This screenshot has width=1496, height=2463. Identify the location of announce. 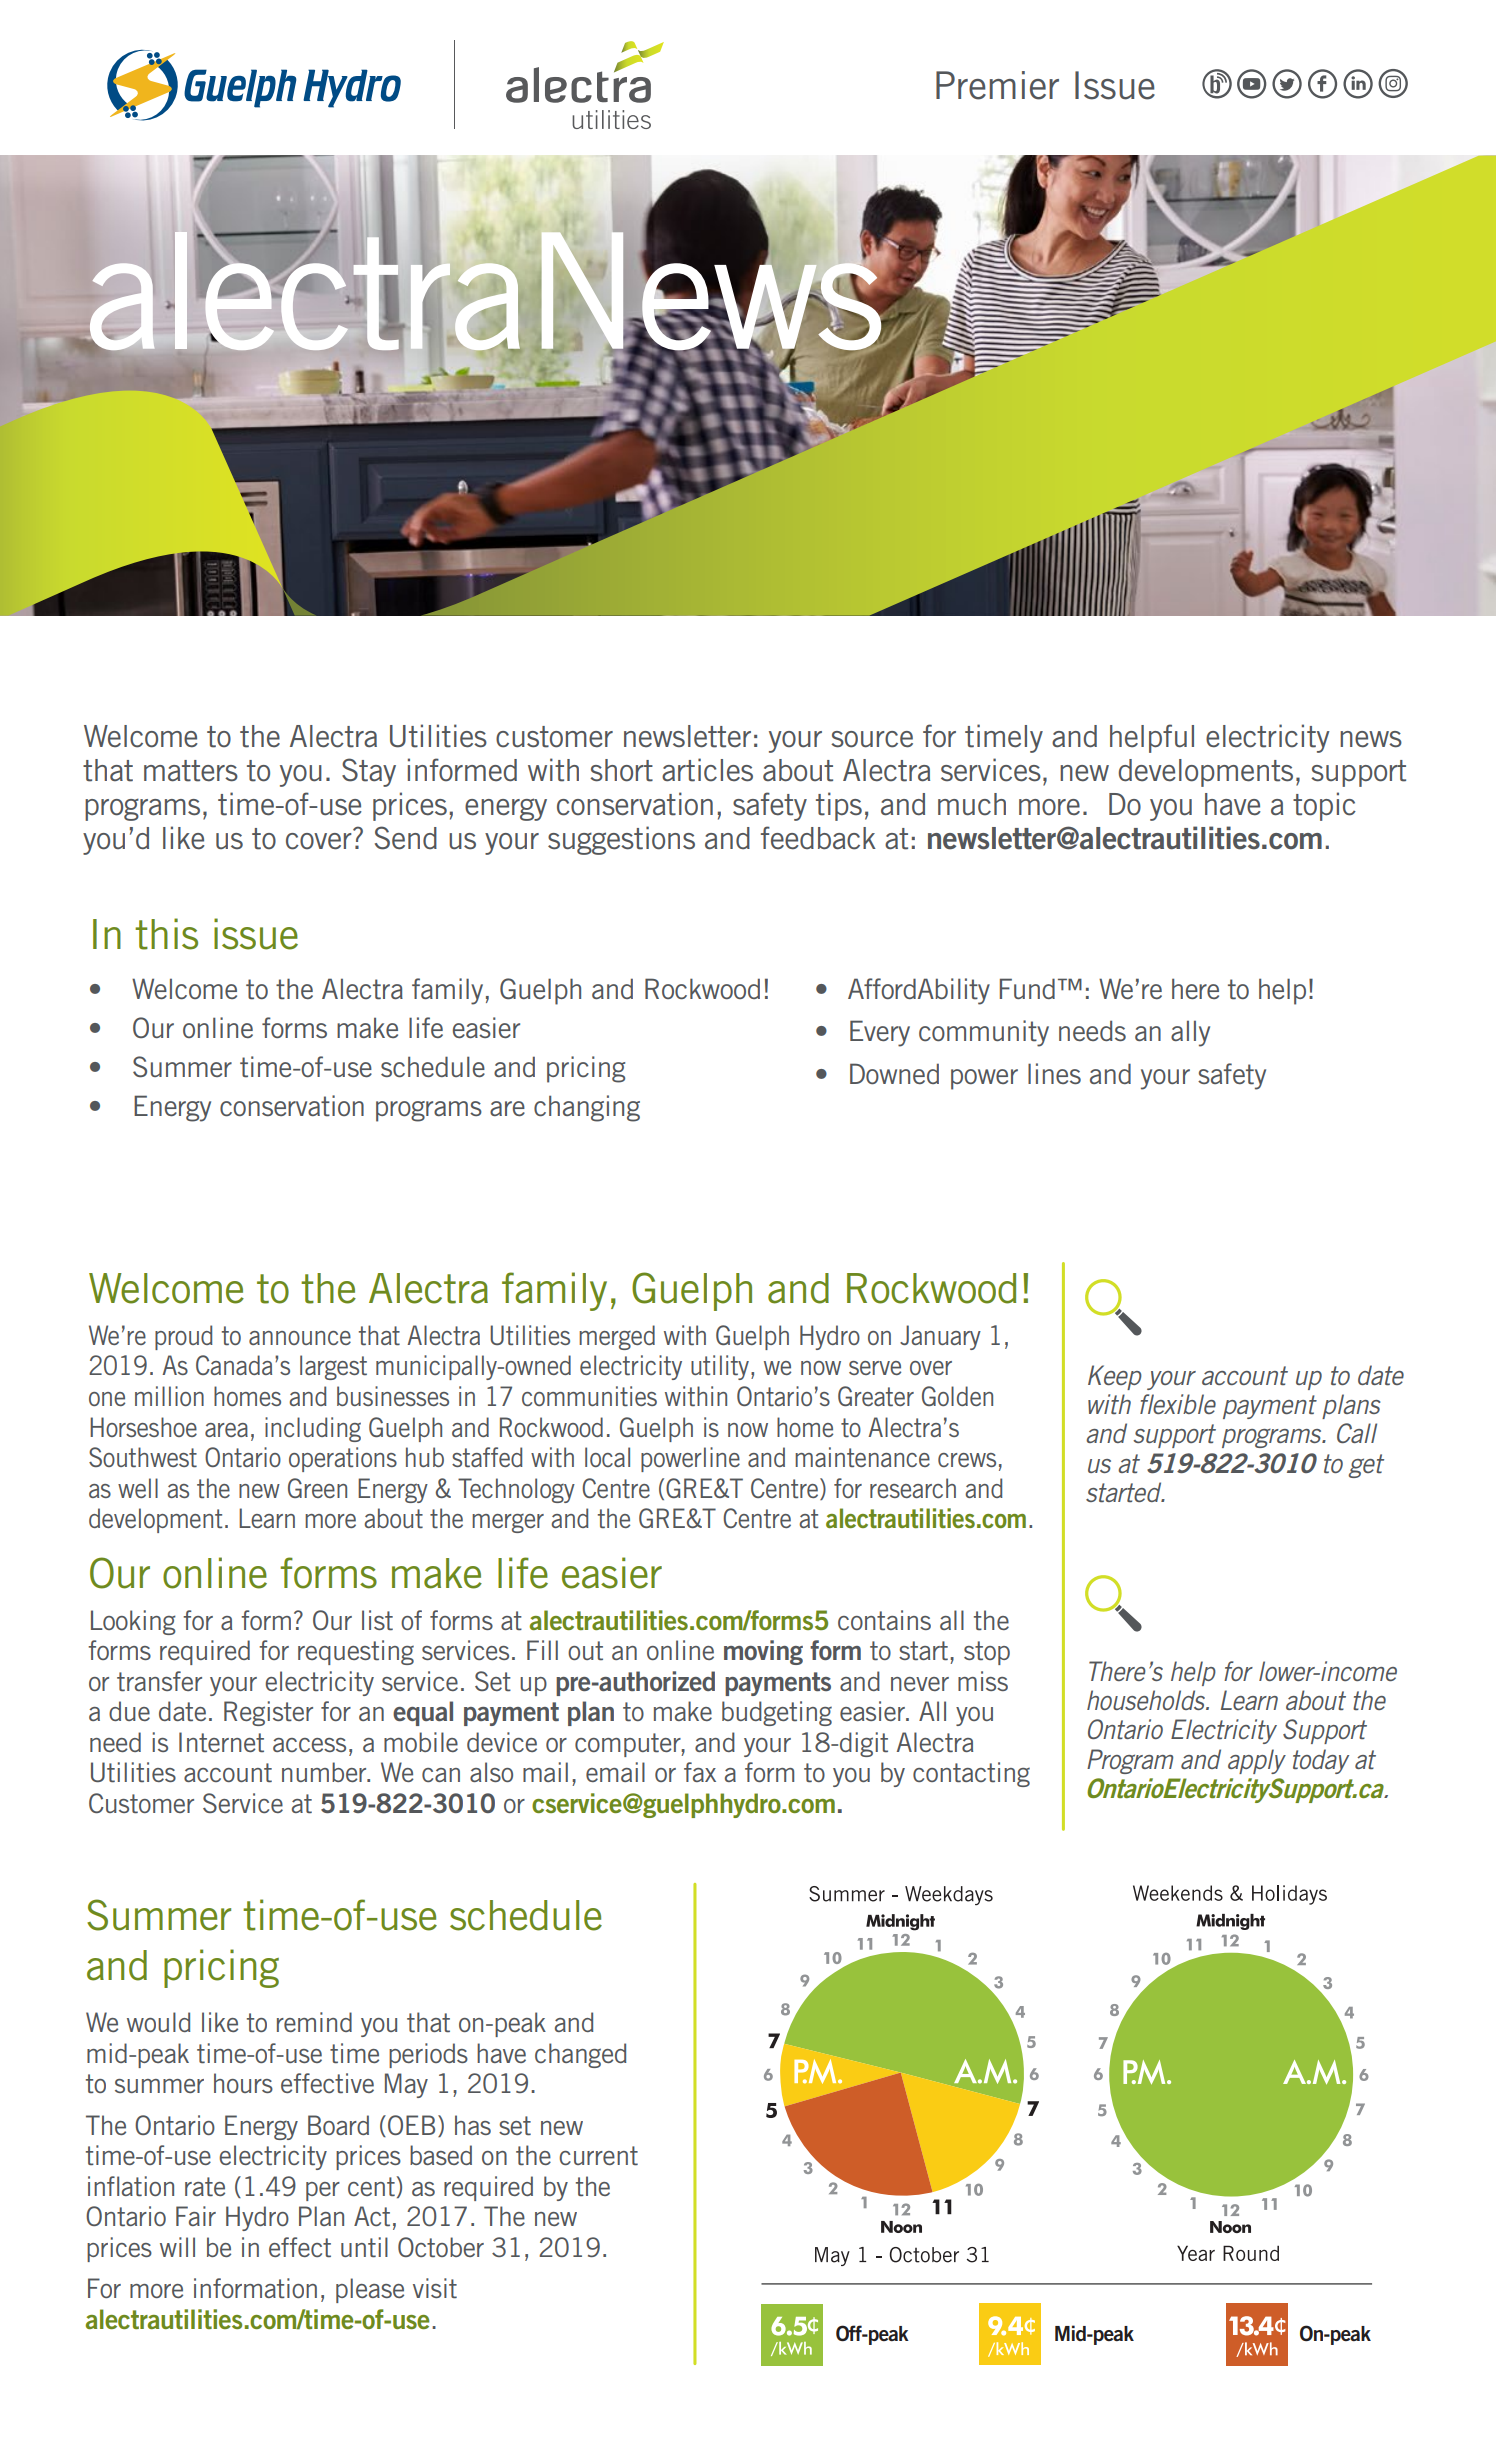
(300, 1338).
